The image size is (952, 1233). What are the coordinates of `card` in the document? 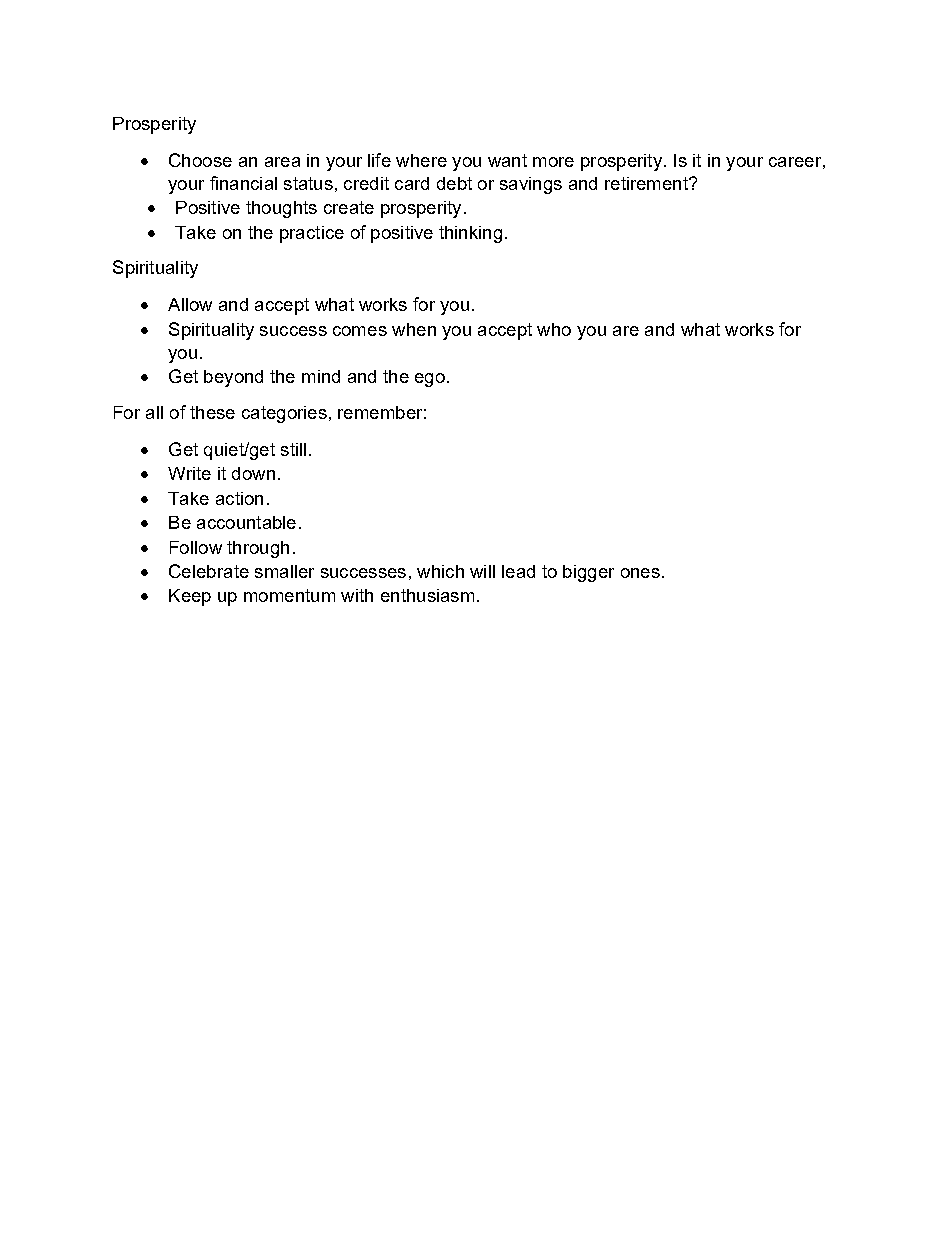 It's located at (412, 183).
